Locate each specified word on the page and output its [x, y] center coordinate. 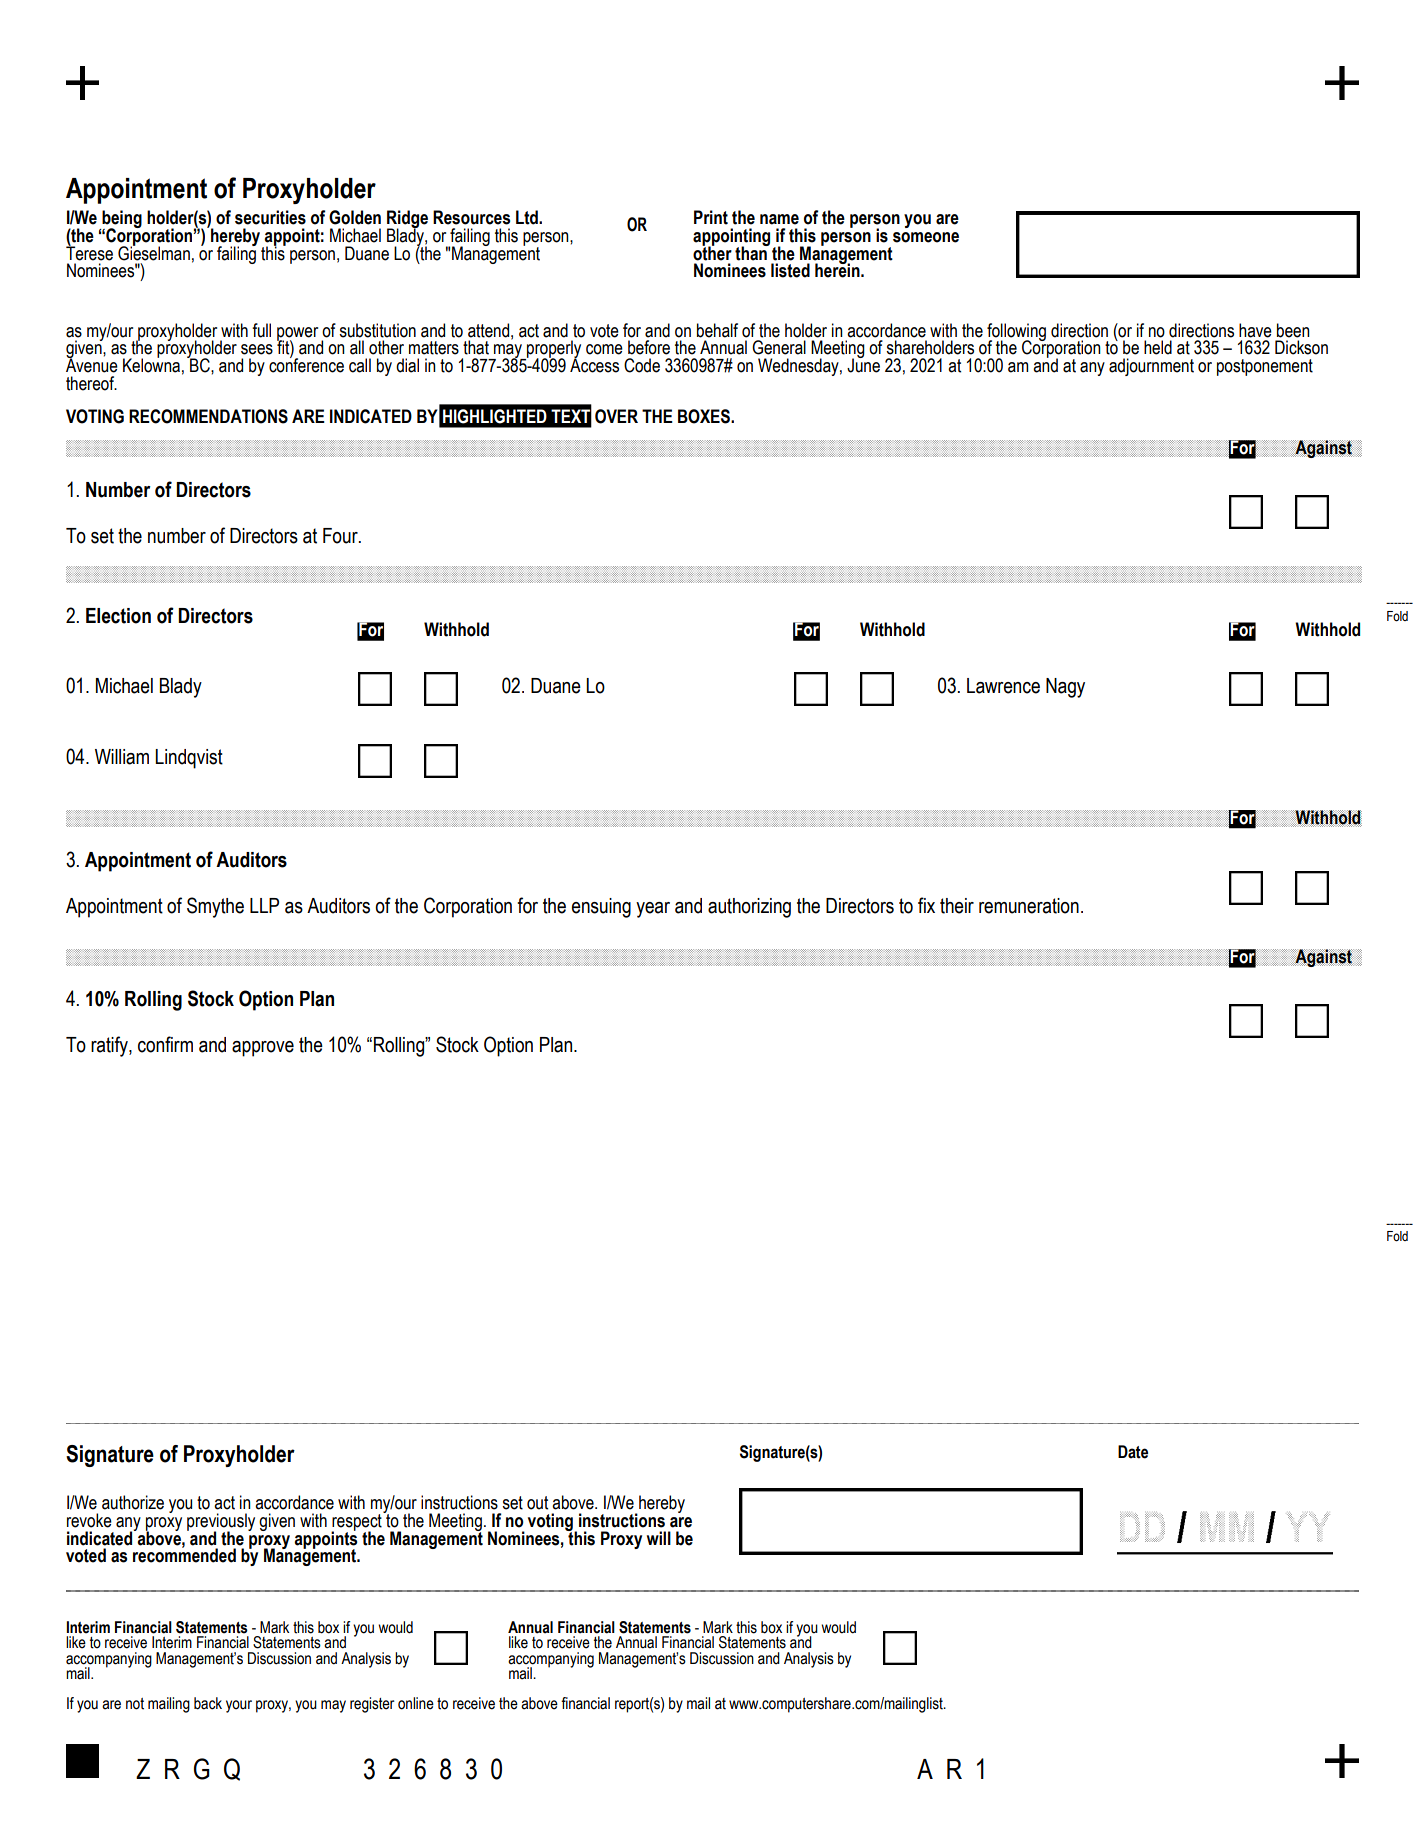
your [239, 1706]
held [1158, 347]
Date [1133, 1452]
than [752, 252]
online [416, 1703]
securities [270, 217]
